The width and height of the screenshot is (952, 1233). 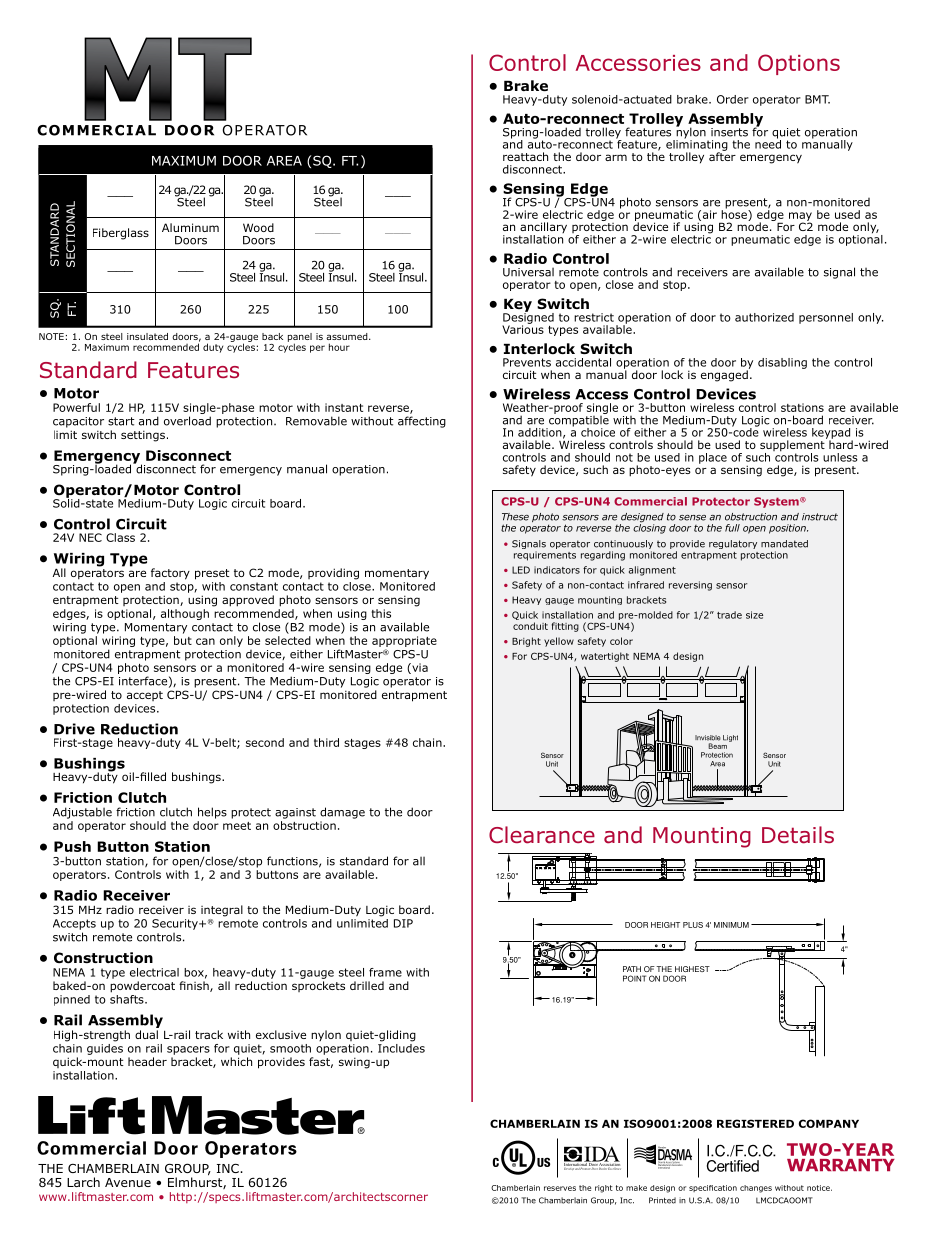 I want to click on reattach, so click(x=525, y=156).
